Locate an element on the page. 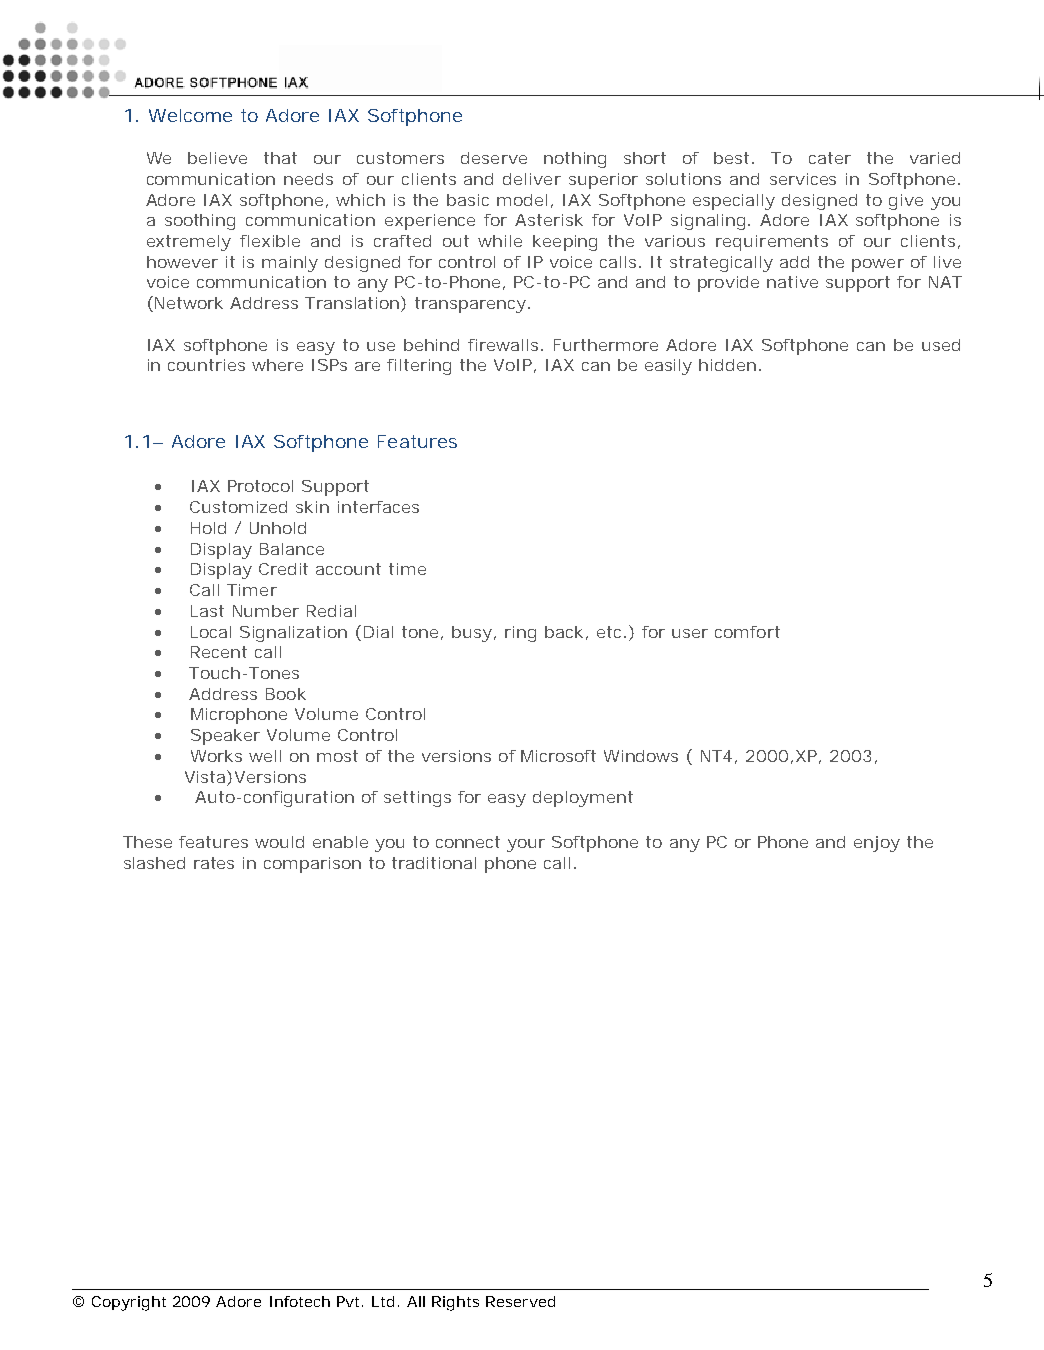 Image resolution: width=1044 pixels, height=1350 pixels. believe is located at coordinates (217, 158).
